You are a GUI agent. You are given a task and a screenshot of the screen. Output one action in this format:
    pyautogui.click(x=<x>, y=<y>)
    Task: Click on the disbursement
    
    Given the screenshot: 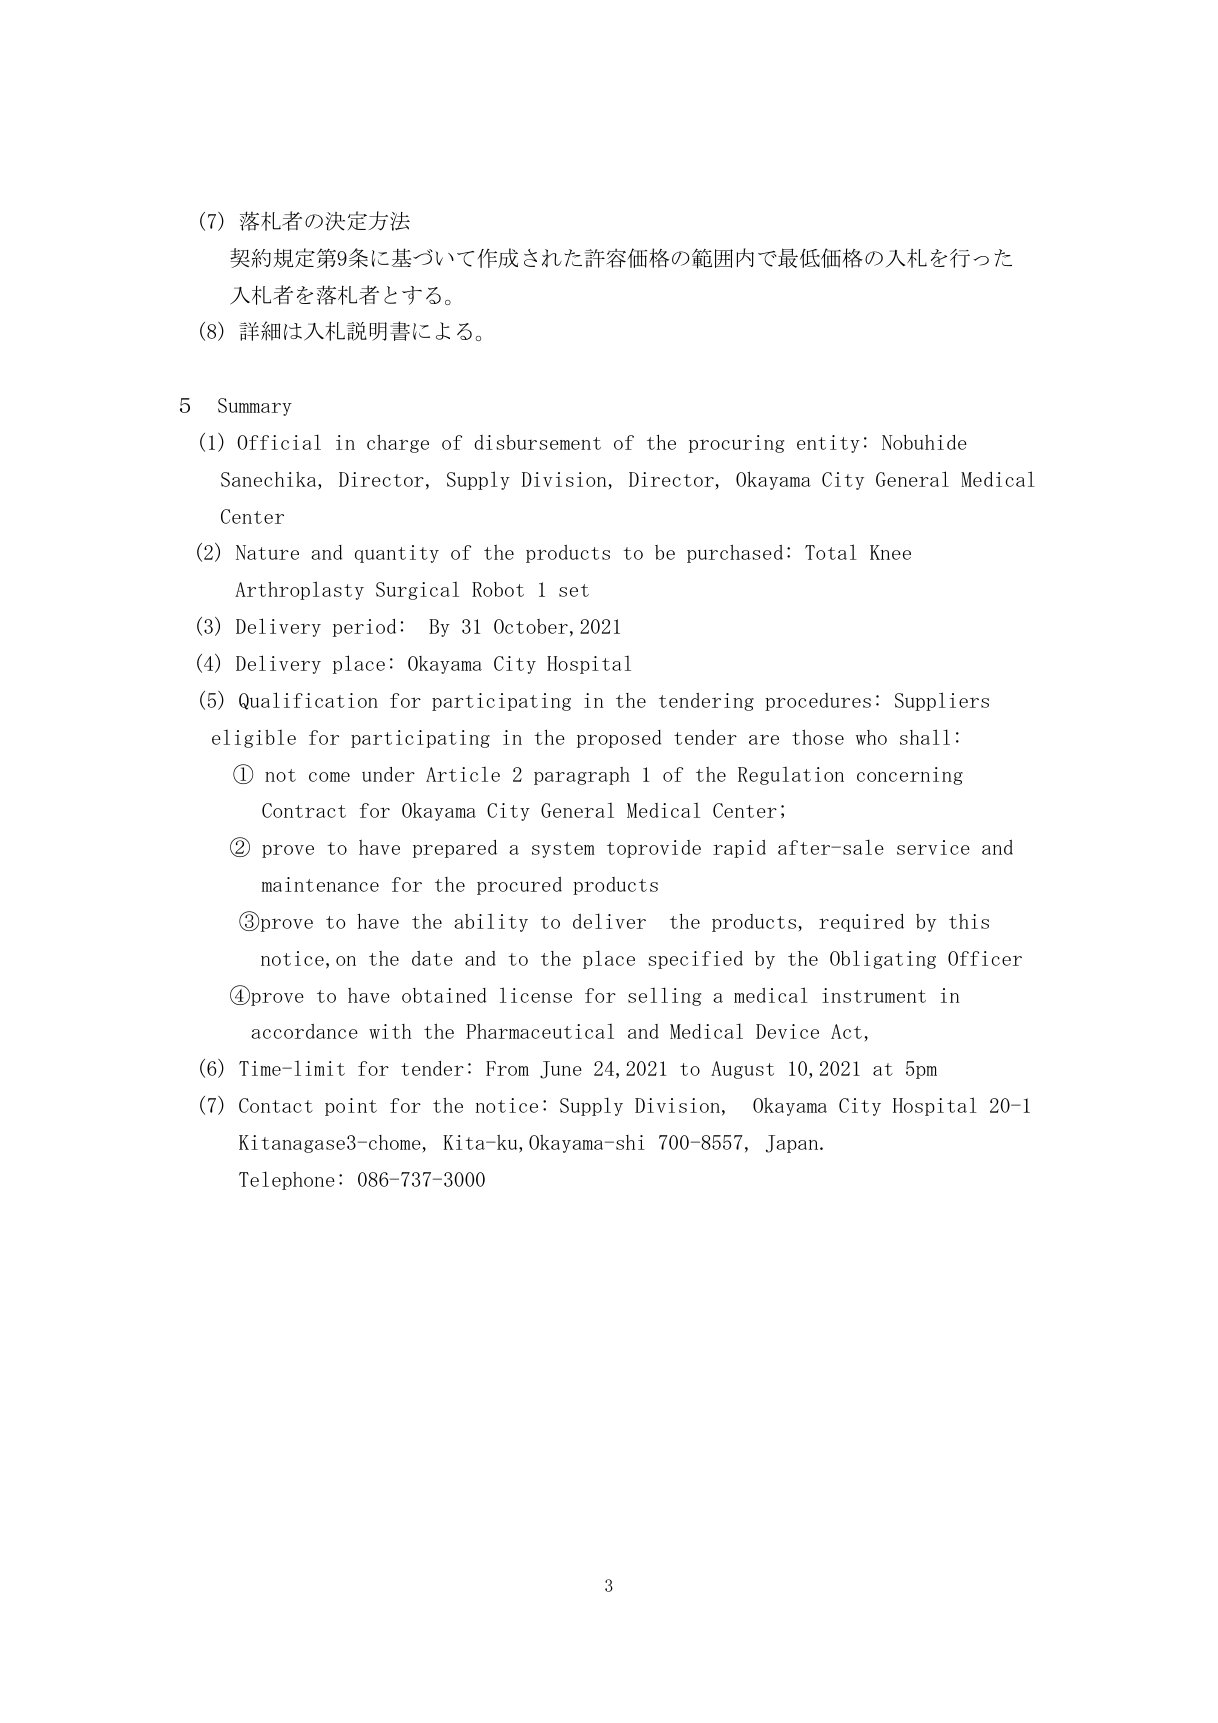 What is the action you would take?
    pyautogui.click(x=537, y=442)
